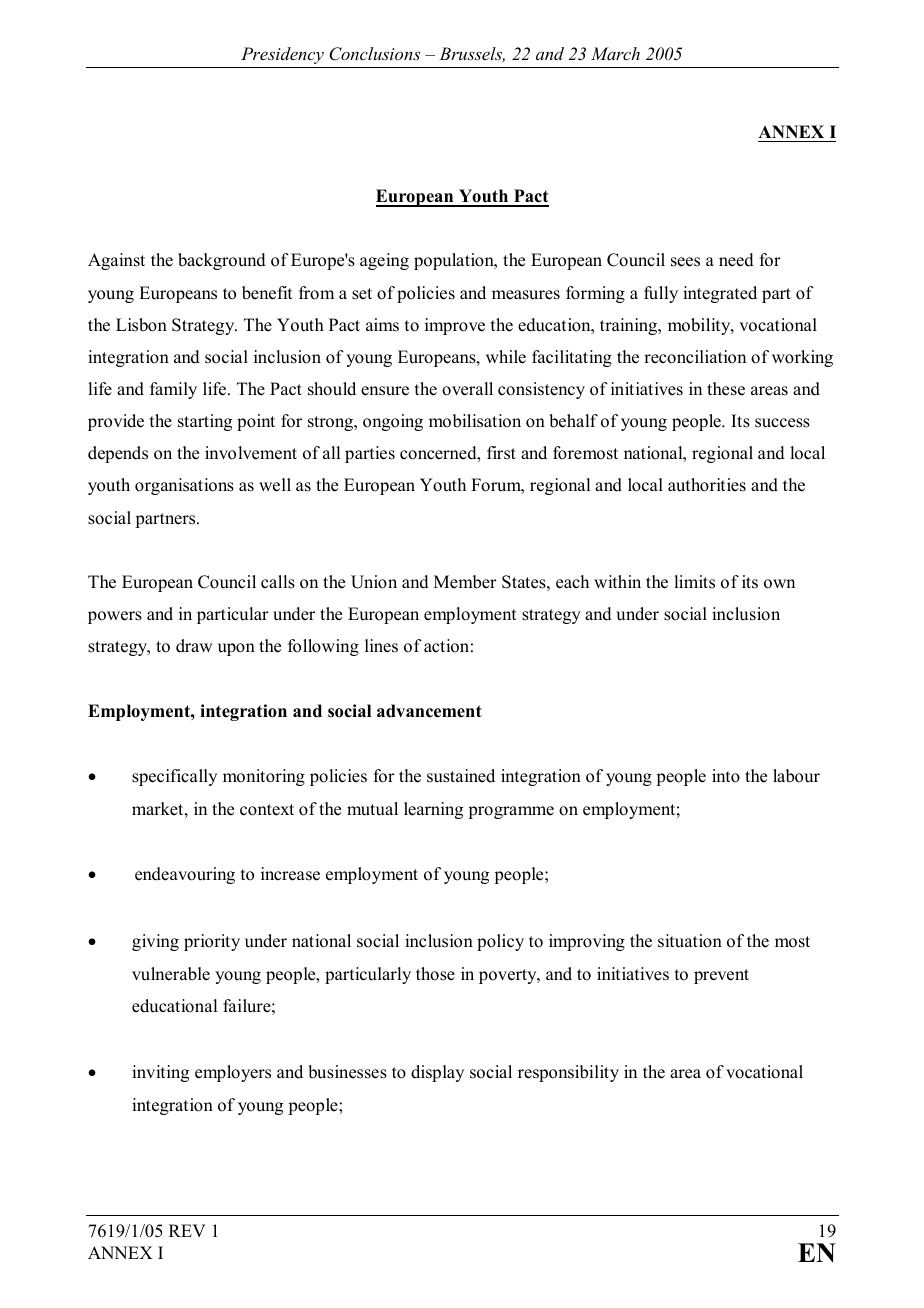 The image size is (924, 1308). Describe the element at coordinates (726, 776) in the screenshot. I see `into` at that location.
